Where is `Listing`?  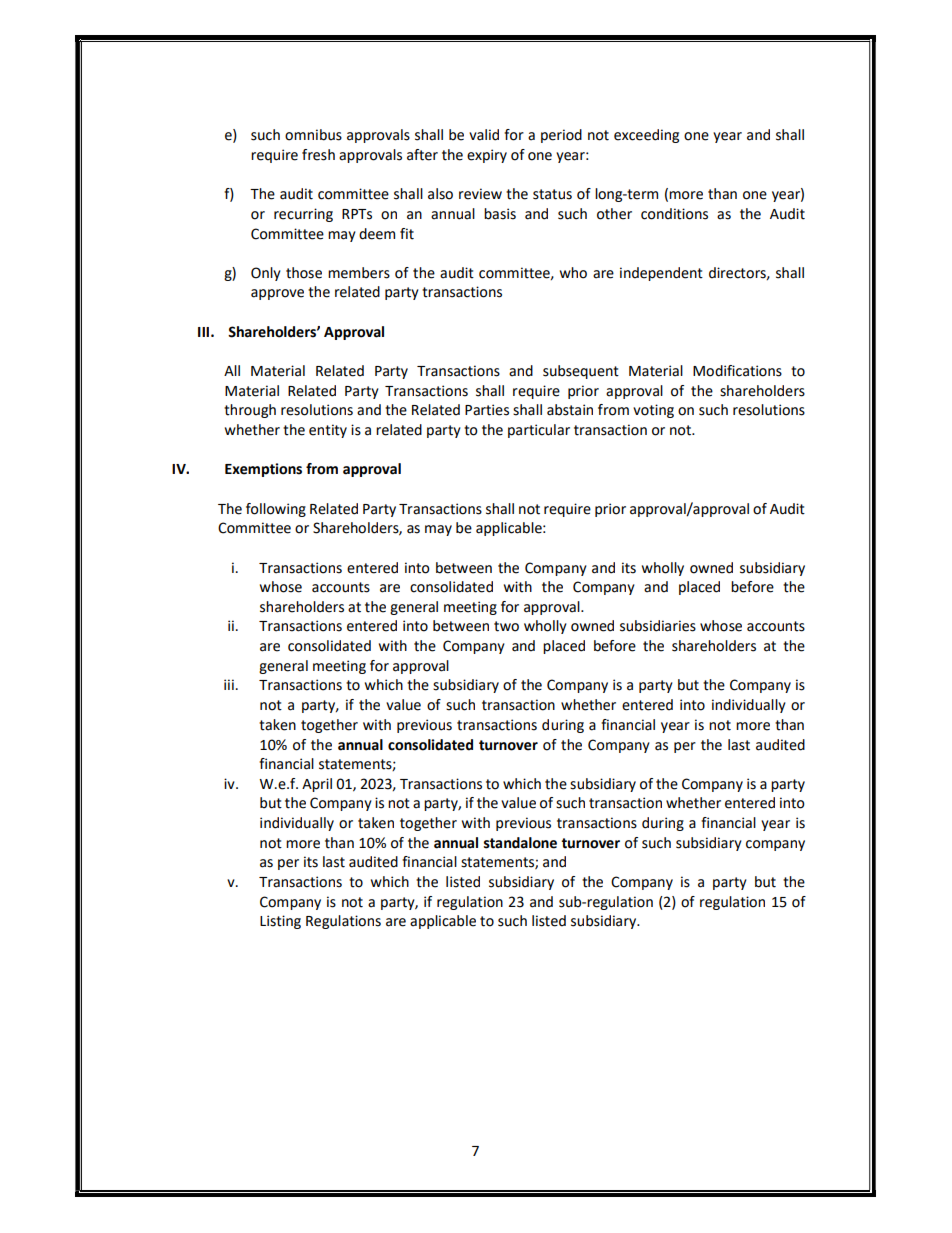
Listing is located at coordinates (280, 922).
